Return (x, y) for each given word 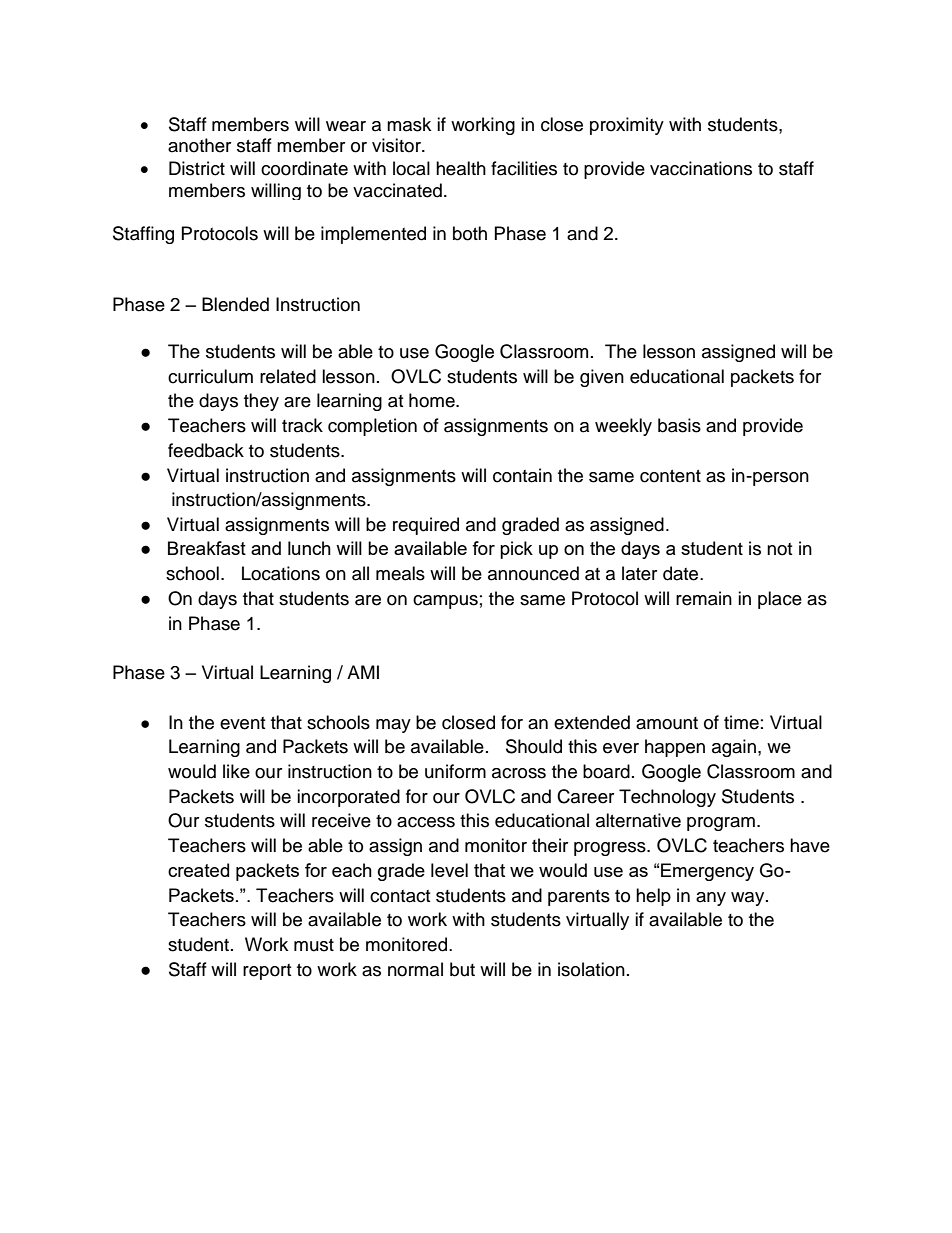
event (242, 723)
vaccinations (701, 168)
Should (534, 746)
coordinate (304, 168)
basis (679, 425)
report (267, 972)
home (433, 400)
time (741, 722)
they (261, 402)
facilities (524, 168)
